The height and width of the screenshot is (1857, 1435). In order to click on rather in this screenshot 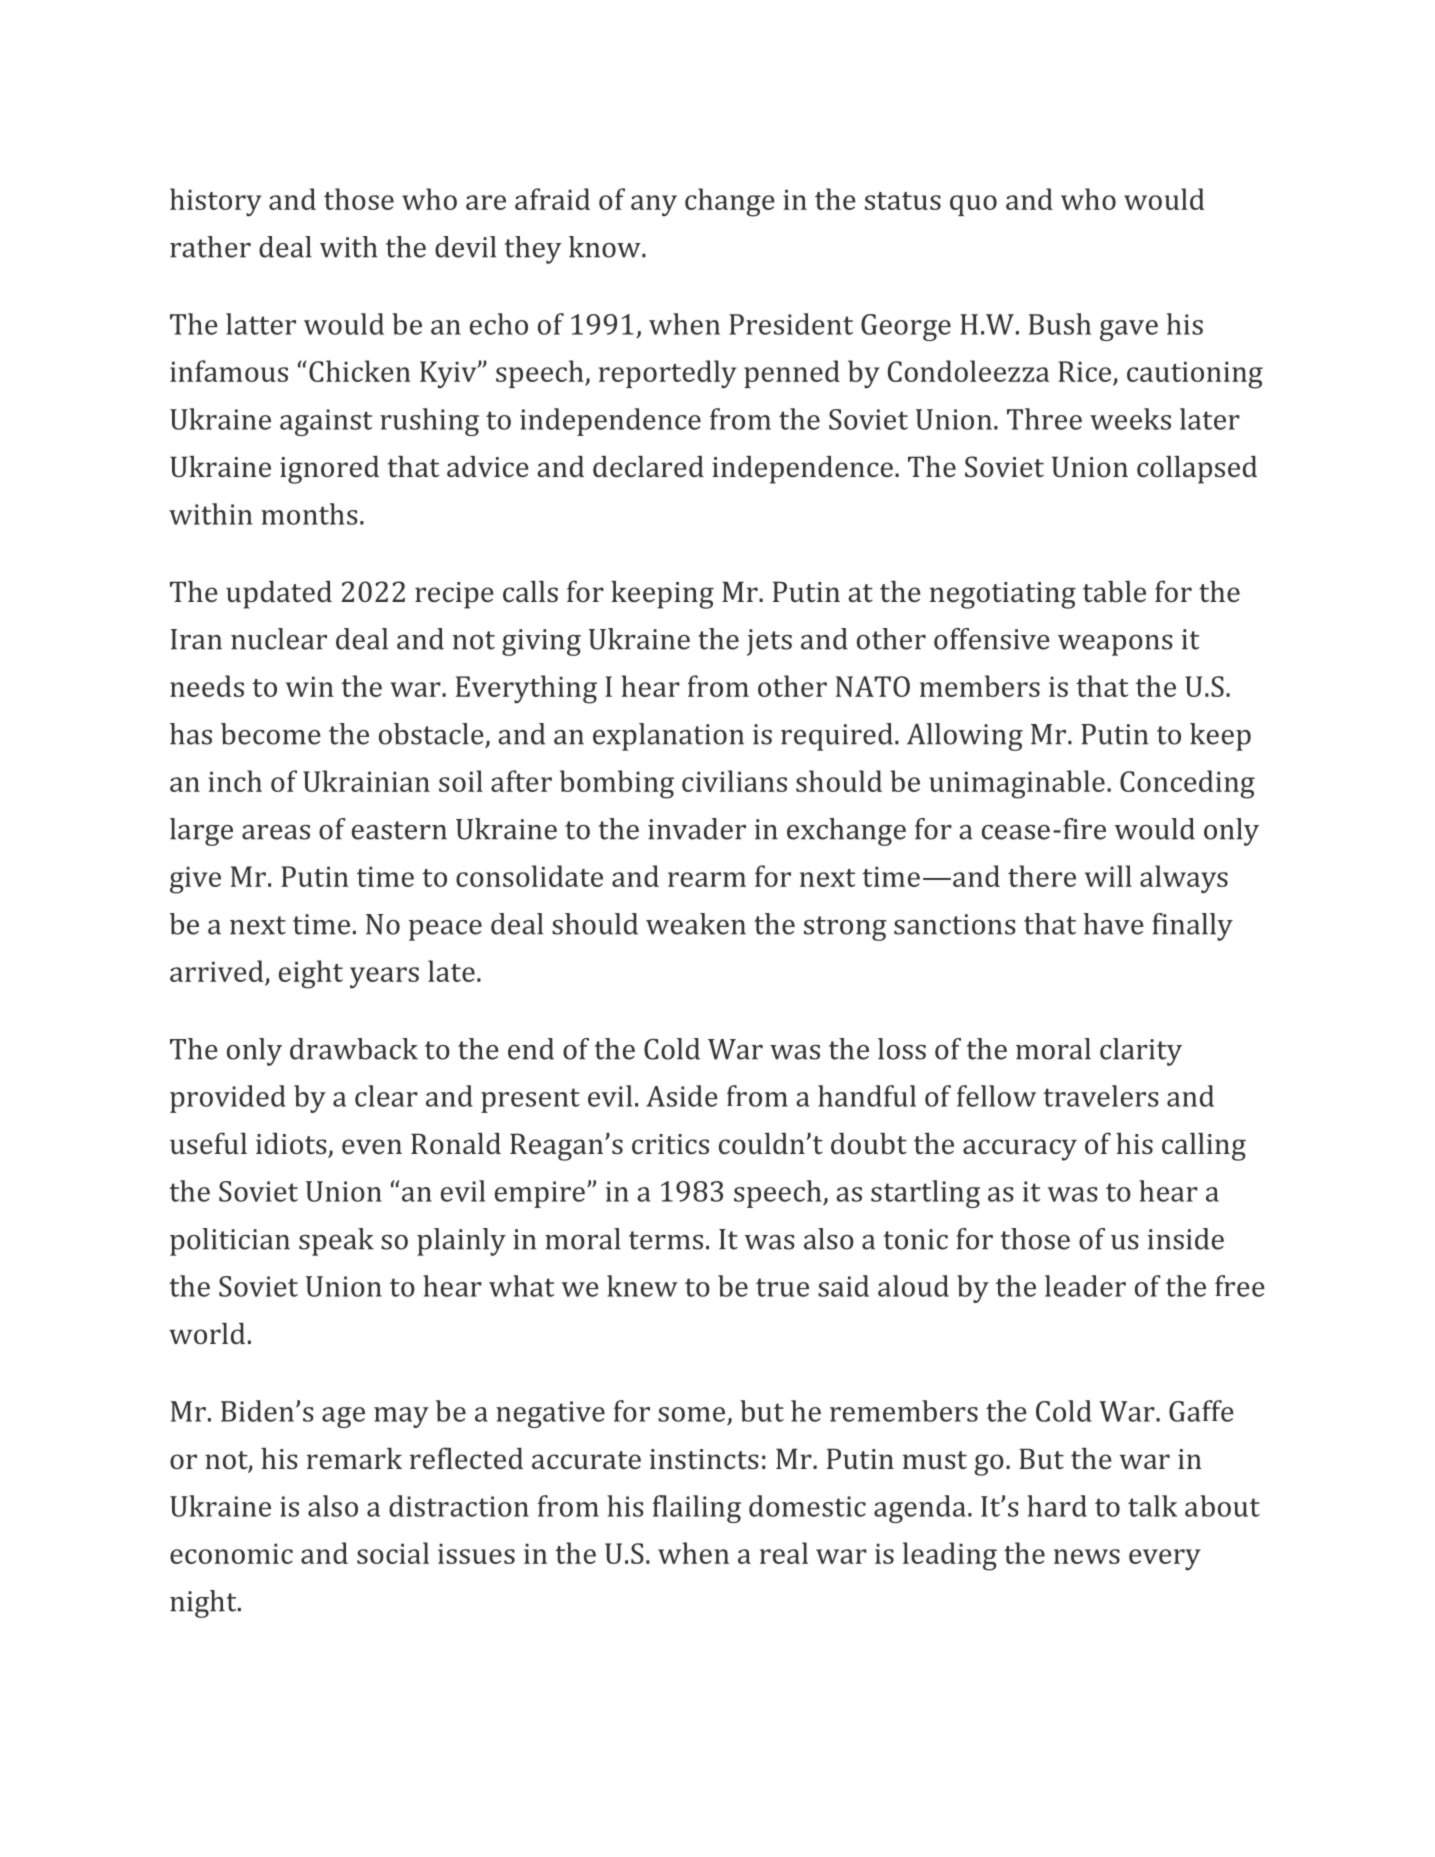, I will do `click(210, 247)`.
